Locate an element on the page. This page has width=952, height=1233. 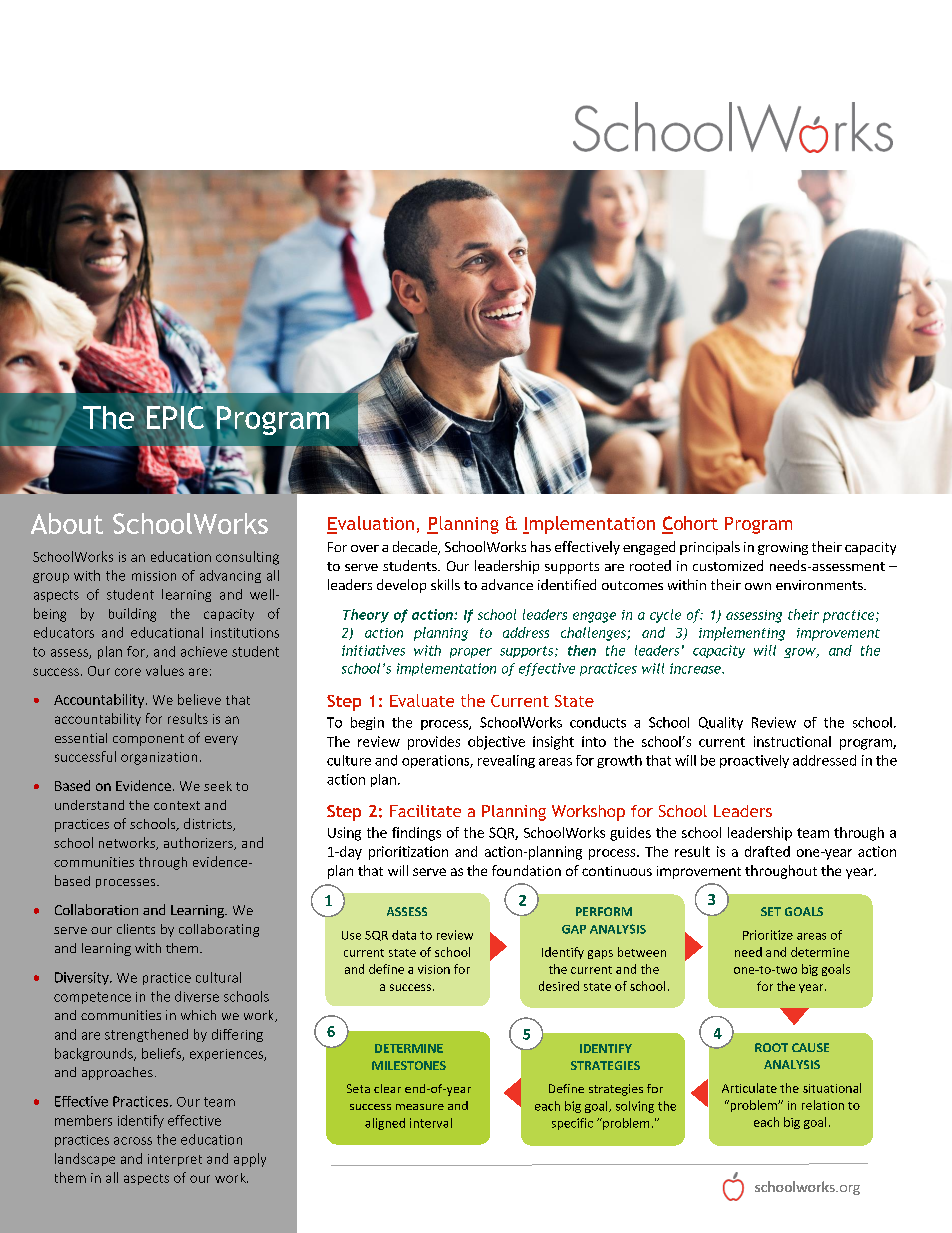
proper is located at coordinates (471, 653).
